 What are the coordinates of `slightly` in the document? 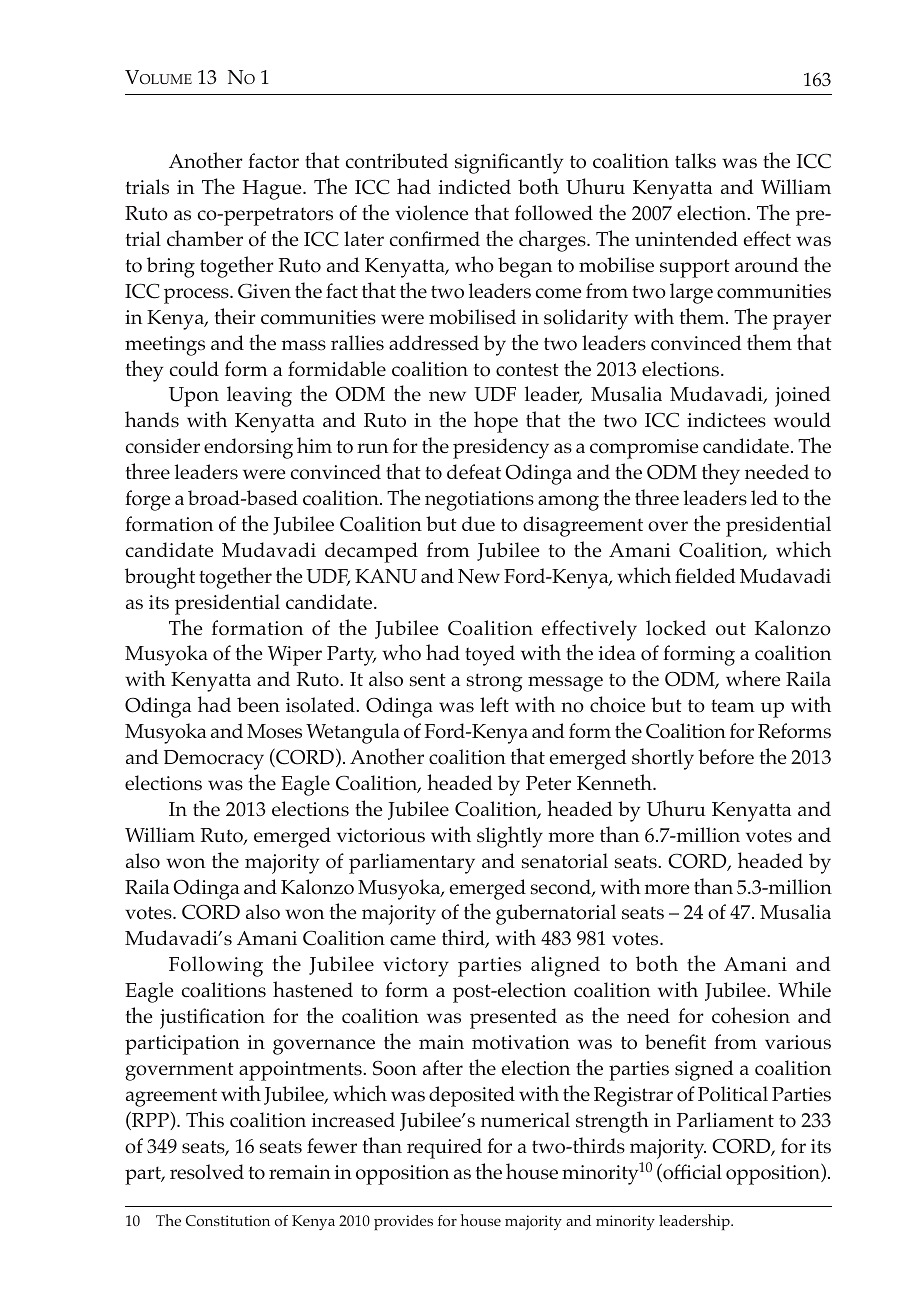 It's located at (510, 837).
